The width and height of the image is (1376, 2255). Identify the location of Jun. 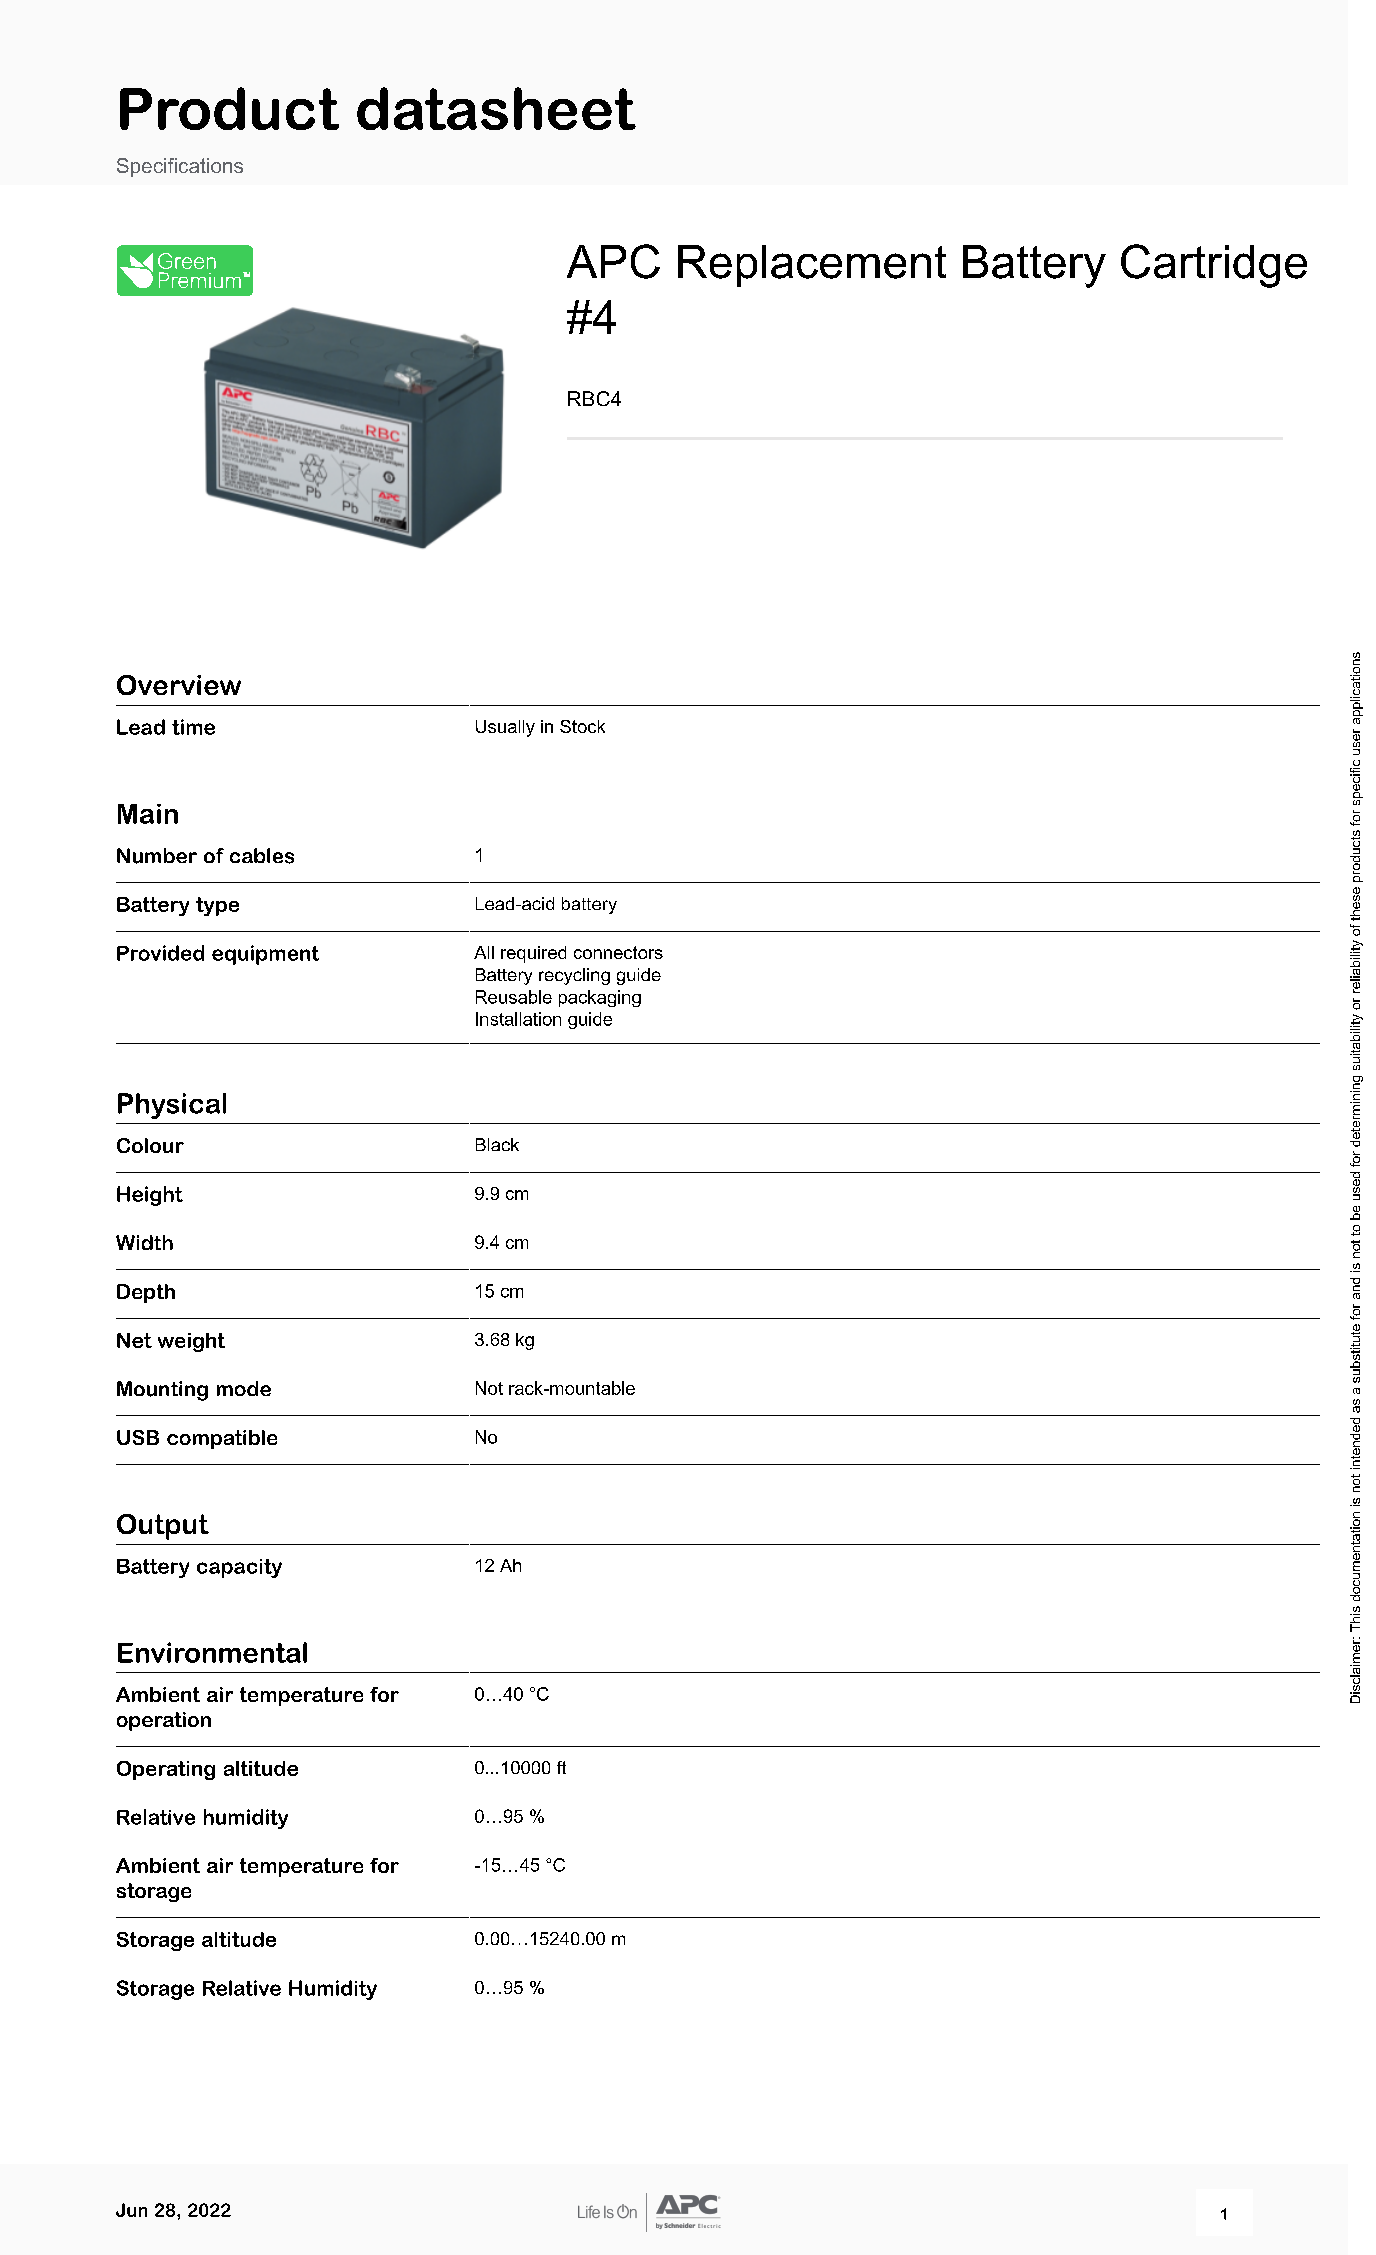
(131, 2210).
